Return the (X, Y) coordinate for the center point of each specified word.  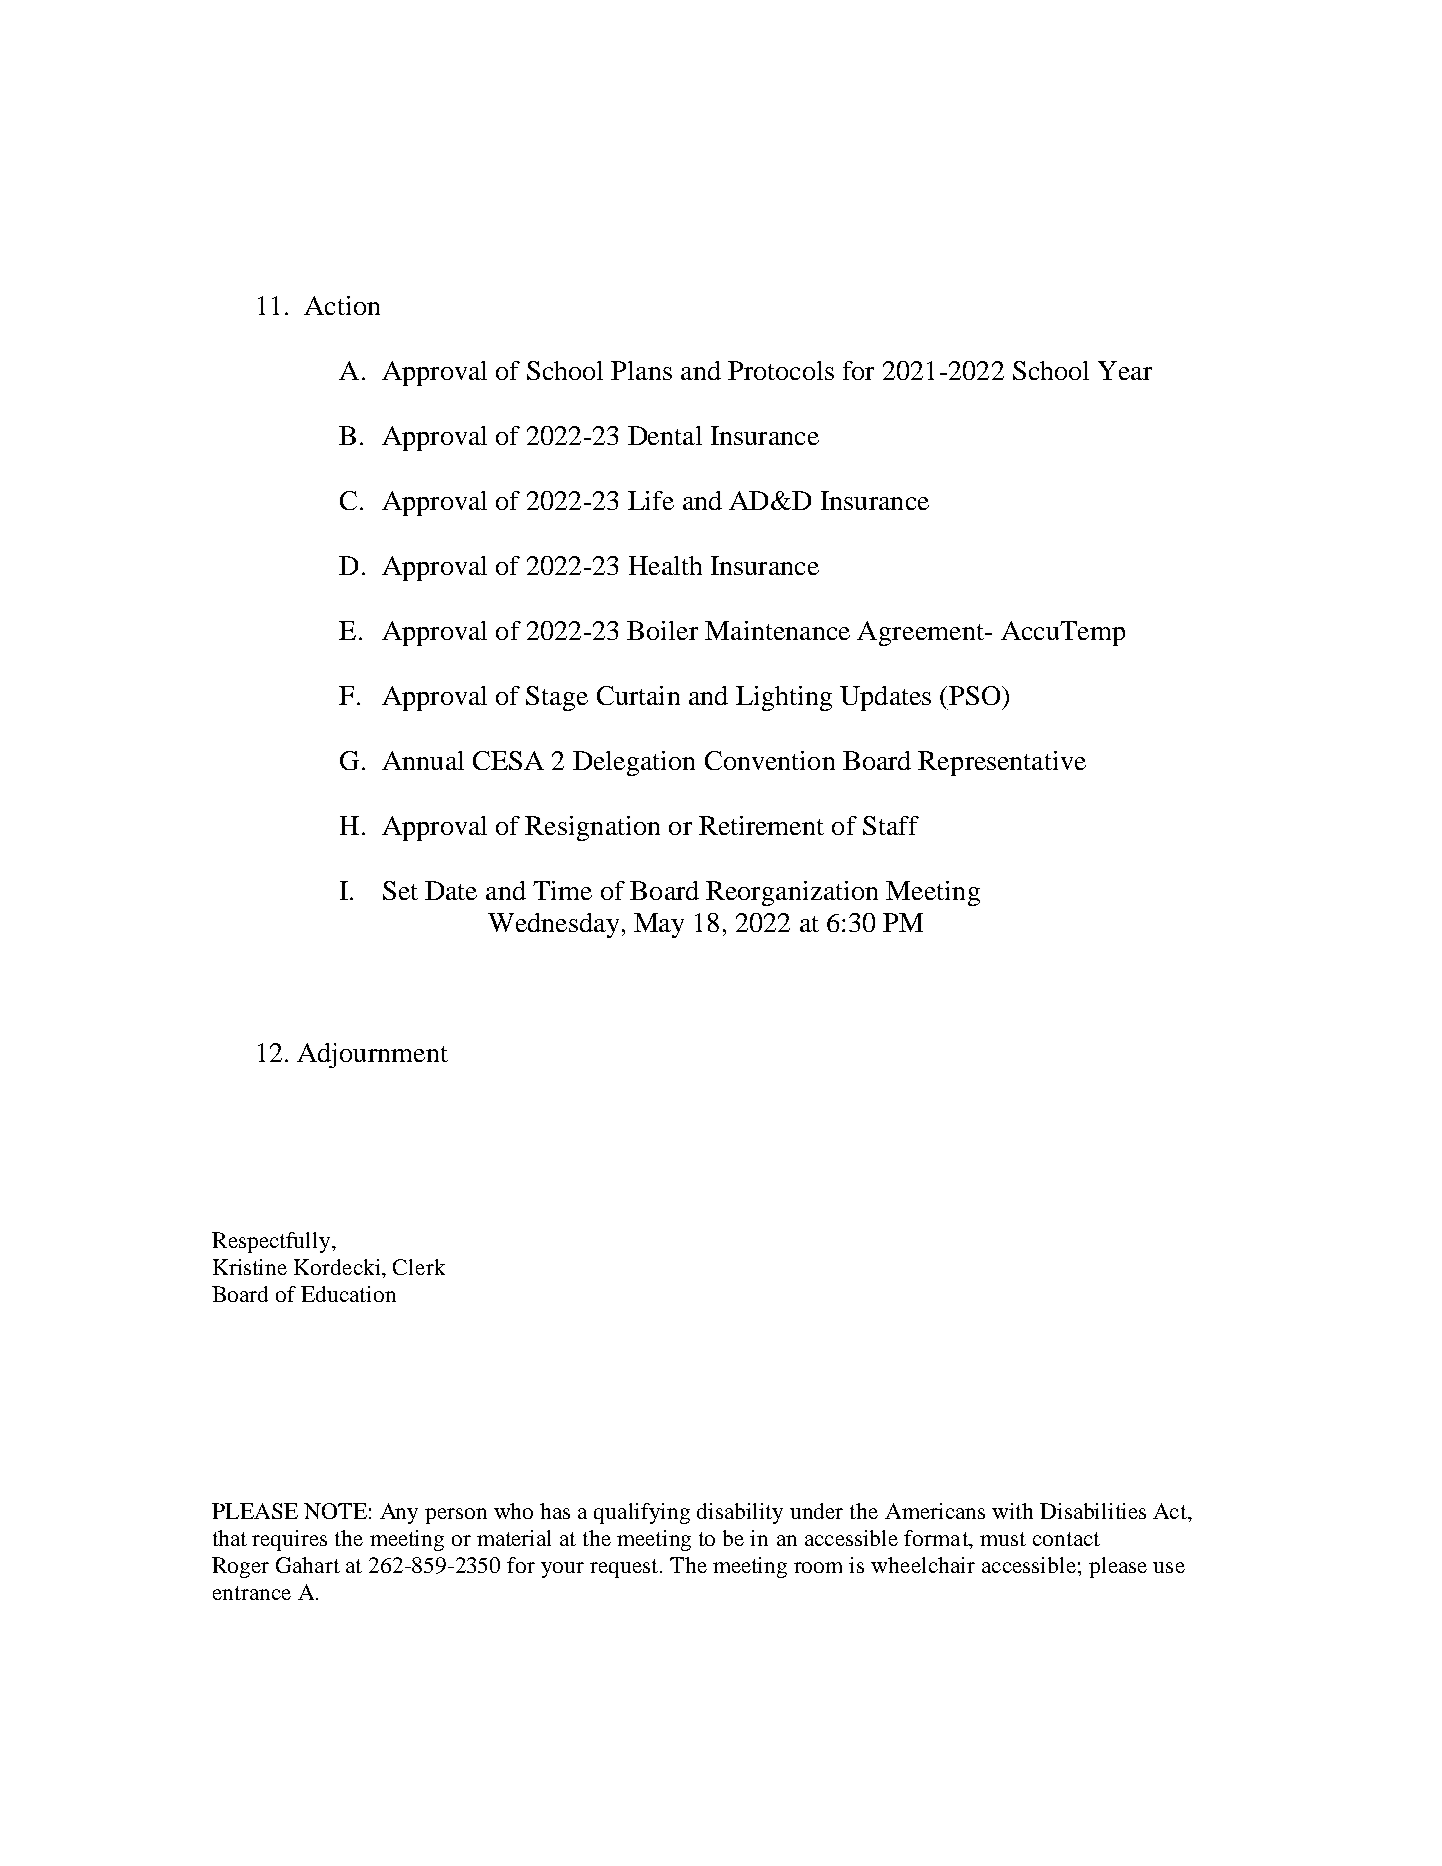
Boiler (662, 630)
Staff (891, 825)
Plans (641, 370)
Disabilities (1093, 1511)
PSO (976, 695)
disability (740, 1513)
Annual (423, 760)
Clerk (419, 1267)
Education (348, 1294)
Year (1125, 370)
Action (342, 305)
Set (400, 890)
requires (289, 1540)
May (659, 925)
